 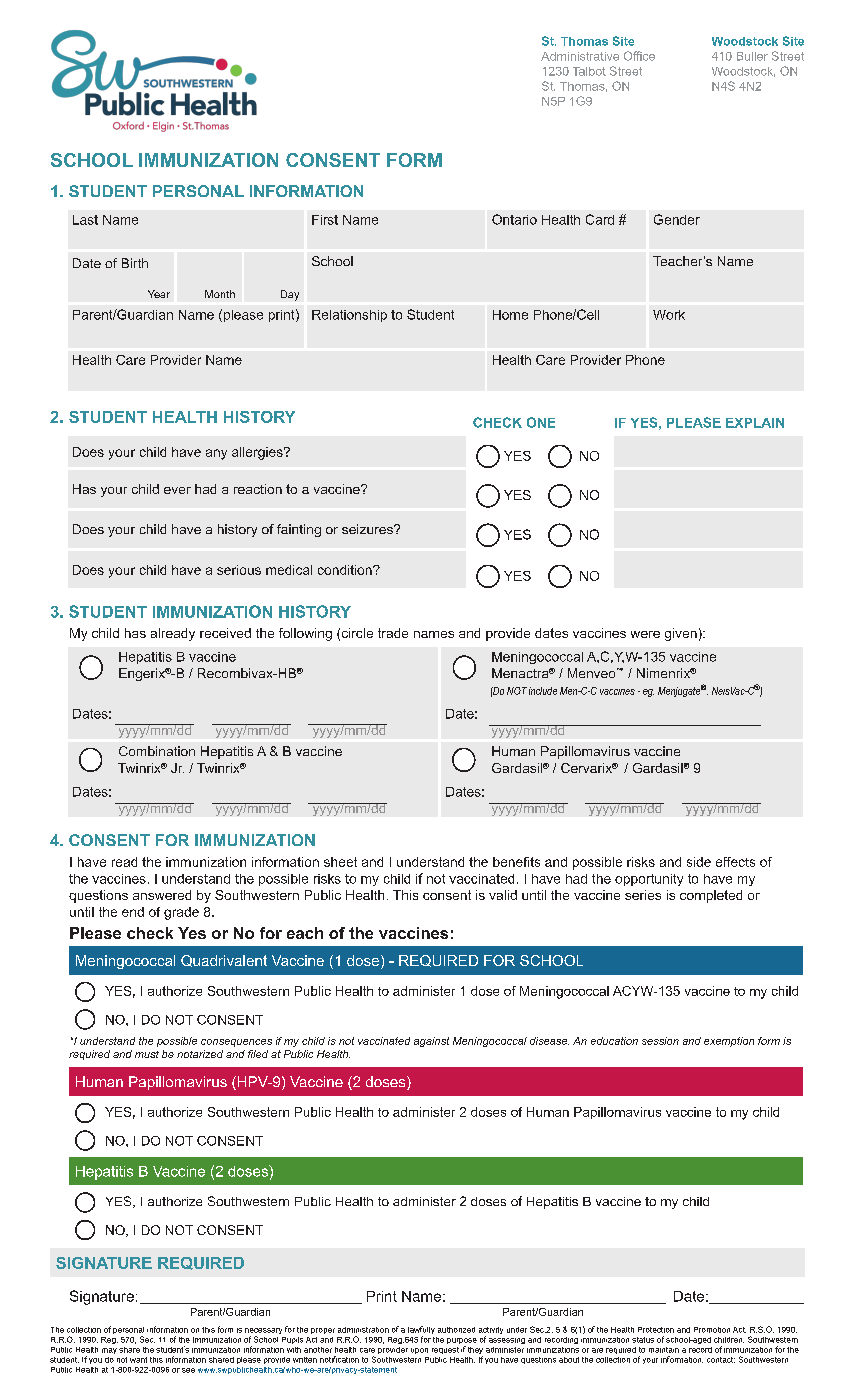 I want to click on want, so click(x=138, y=1360).
